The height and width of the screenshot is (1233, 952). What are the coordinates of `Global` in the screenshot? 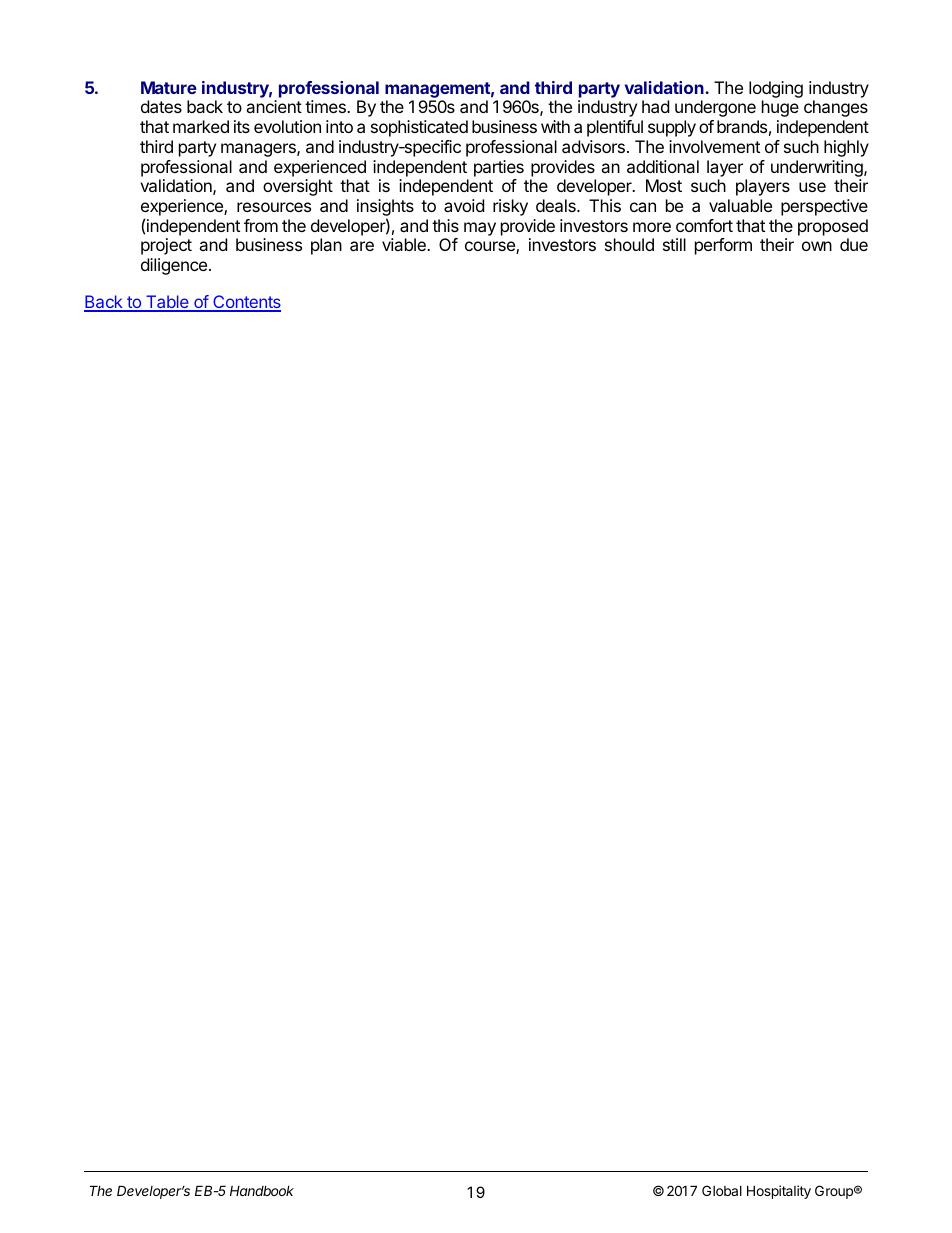 It's located at (722, 1190).
